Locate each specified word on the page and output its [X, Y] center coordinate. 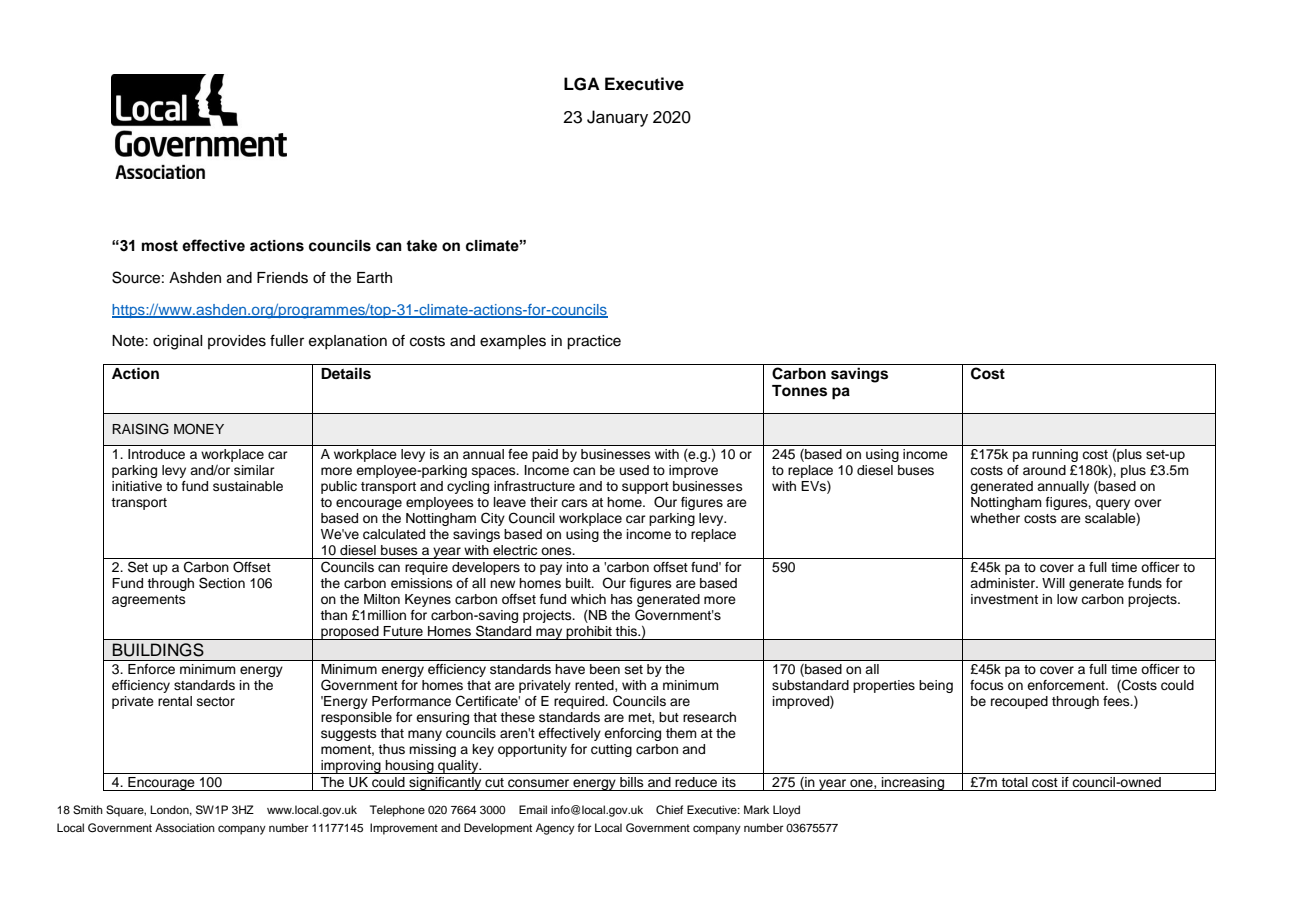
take [421, 246]
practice [594, 342]
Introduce [156, 454]
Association [185, 827]
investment [1004, 599]
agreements [149, 601]
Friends [282, 278]
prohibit [589, 633]
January [617, 118]
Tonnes [799, 391]
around [1044, 470]
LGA [582, 84]
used [634, 470]
